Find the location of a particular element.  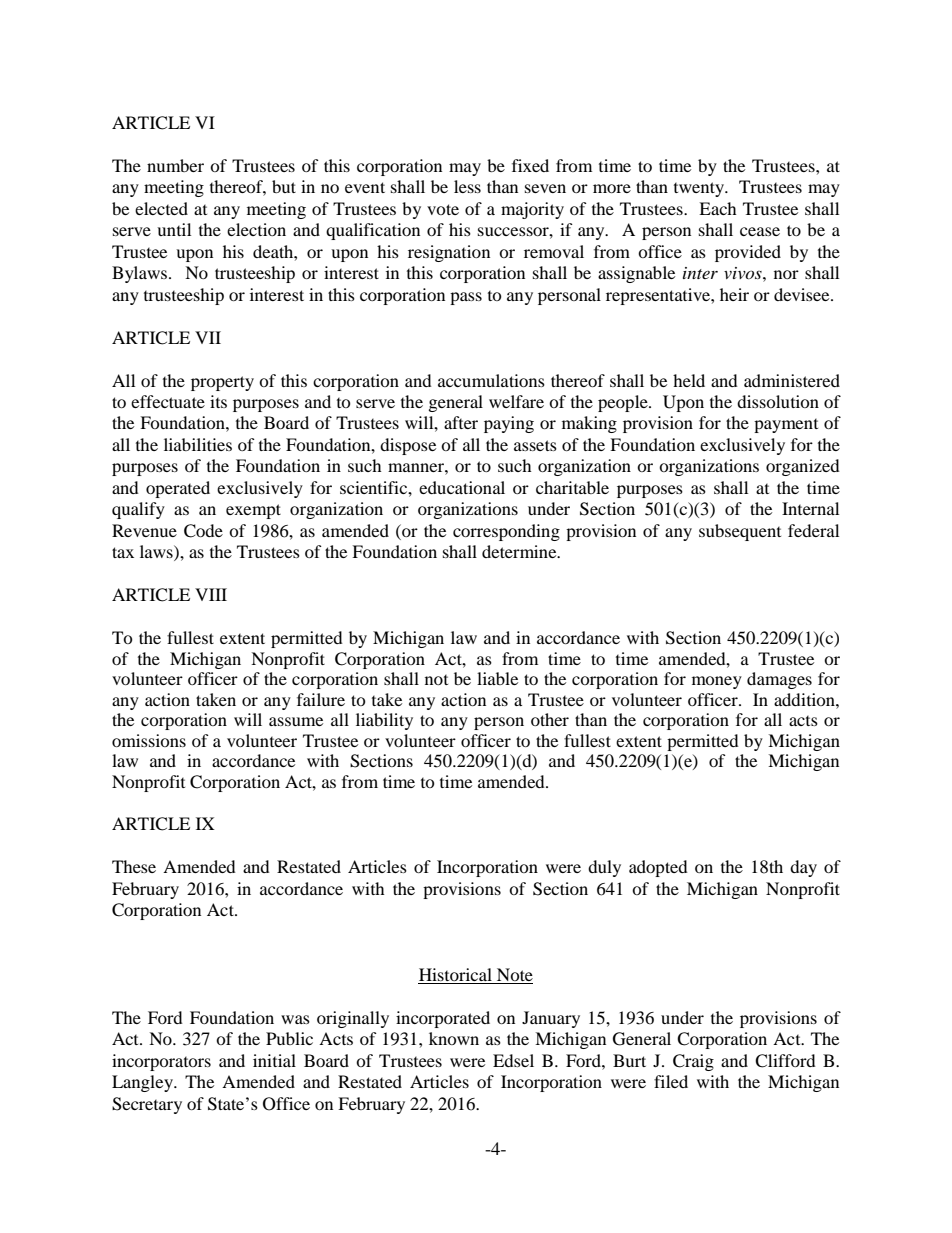

after is located at coordinates (461, 422).
